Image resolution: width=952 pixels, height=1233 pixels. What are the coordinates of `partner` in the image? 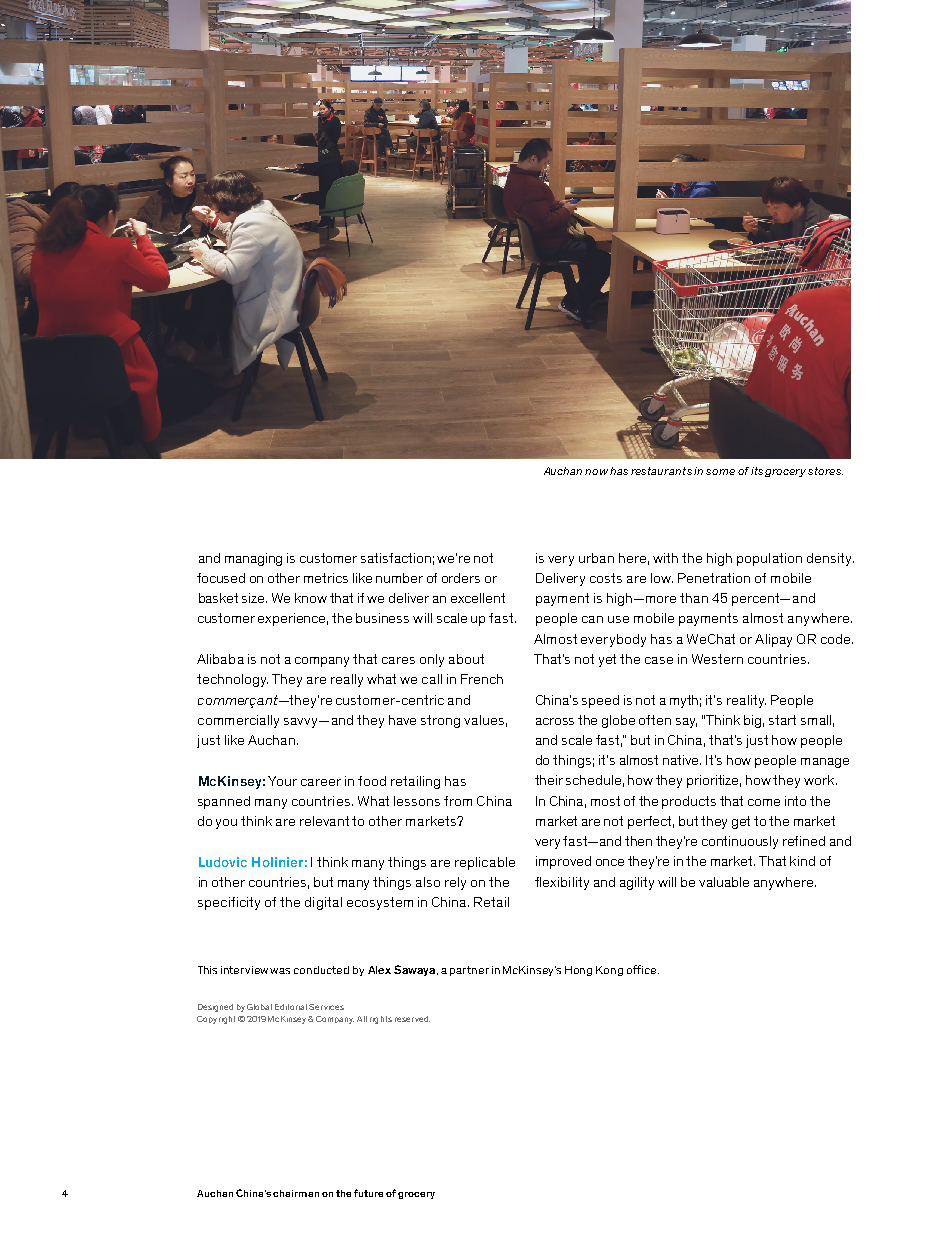 It's located at (469, 971).
